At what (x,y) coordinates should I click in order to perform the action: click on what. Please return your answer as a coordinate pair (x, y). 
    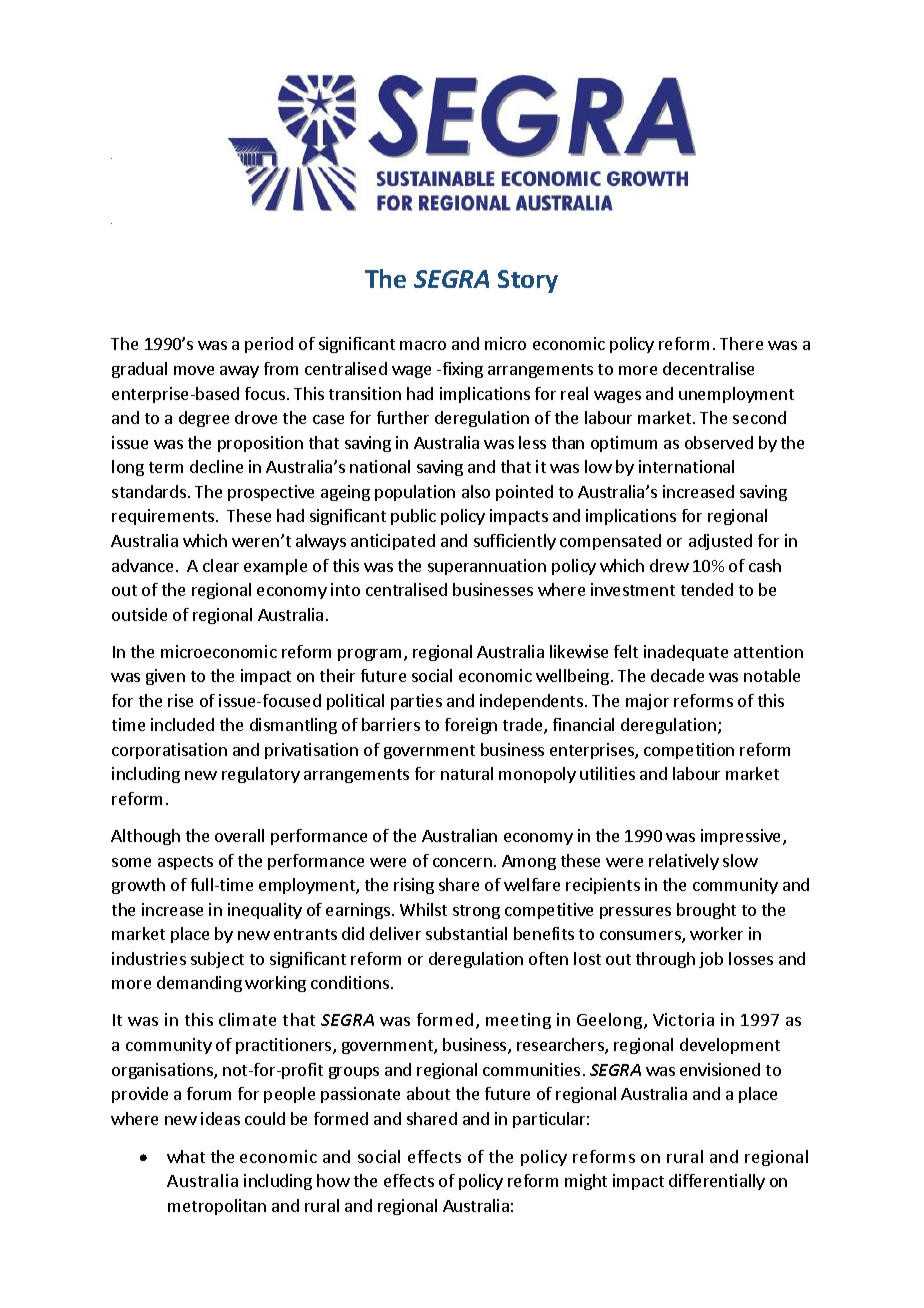
    Looking at the image, I should click on (186, 1156).
